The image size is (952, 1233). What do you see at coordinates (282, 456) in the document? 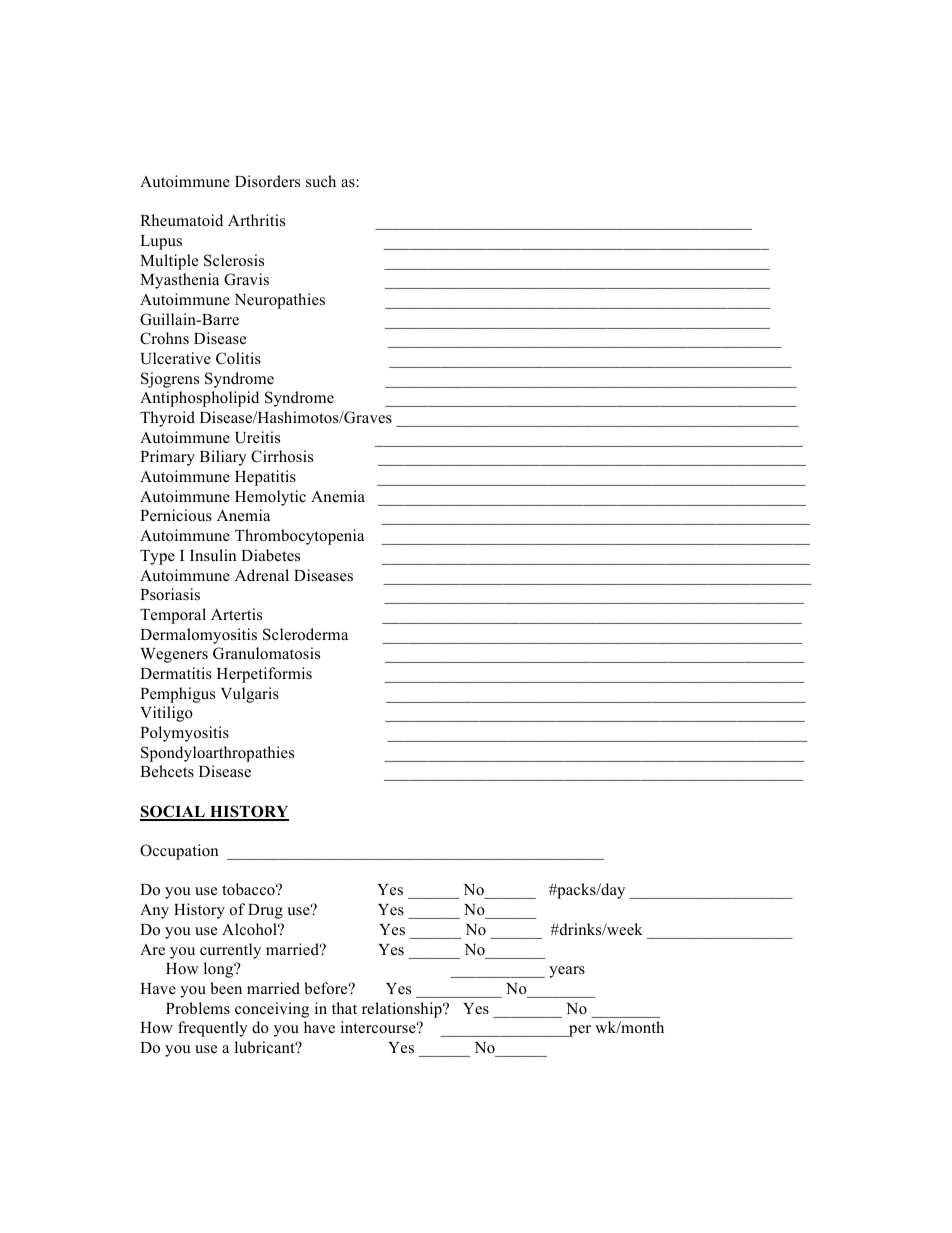
I see `Cirrhosis` at bounding box center [282, 456].
